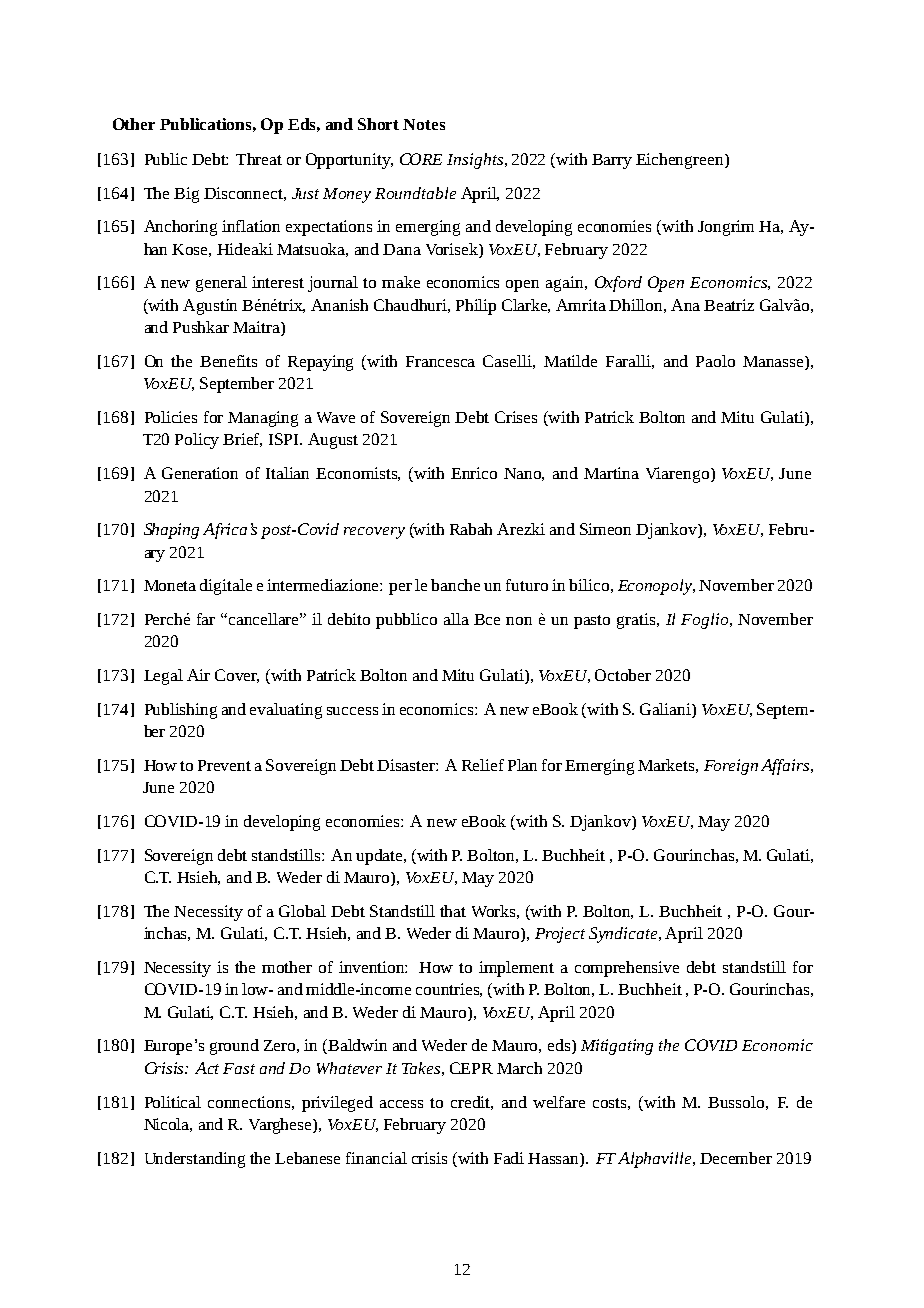  What do you see at coordinates (487, 619) in the page?
I see `Bce` at bounding box center [487, 619].
